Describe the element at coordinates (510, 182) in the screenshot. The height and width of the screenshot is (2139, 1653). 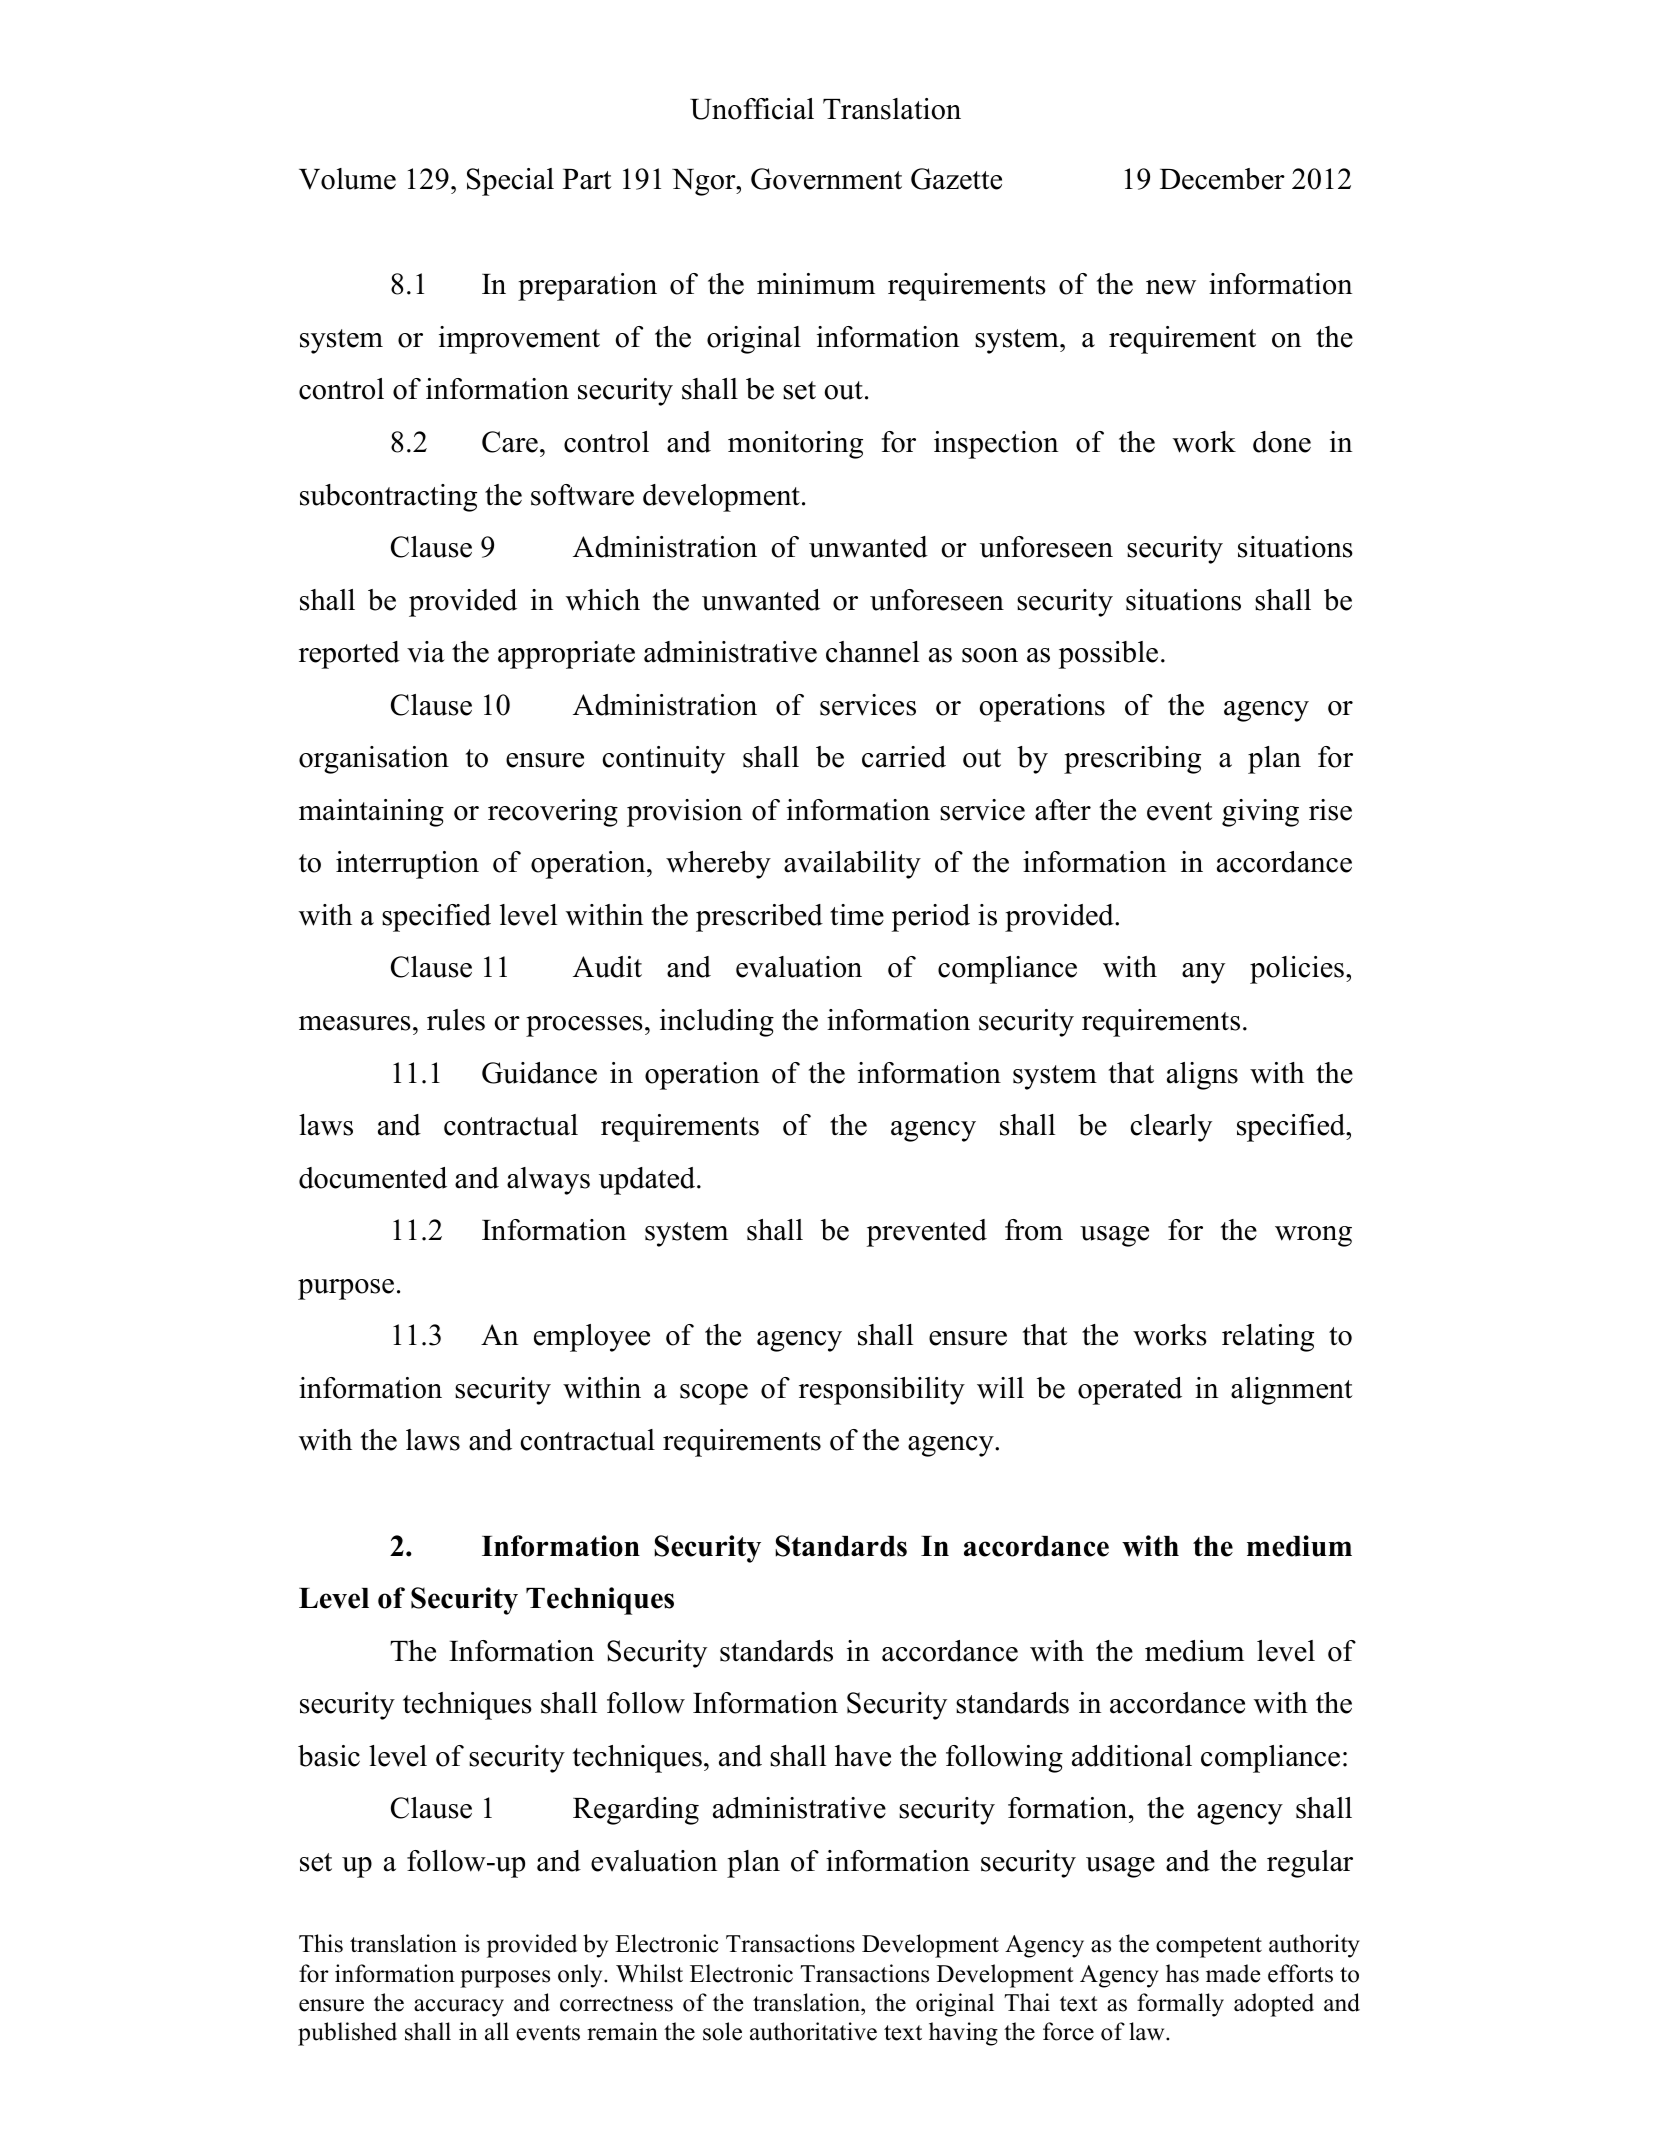
I see `Special` at that location.
